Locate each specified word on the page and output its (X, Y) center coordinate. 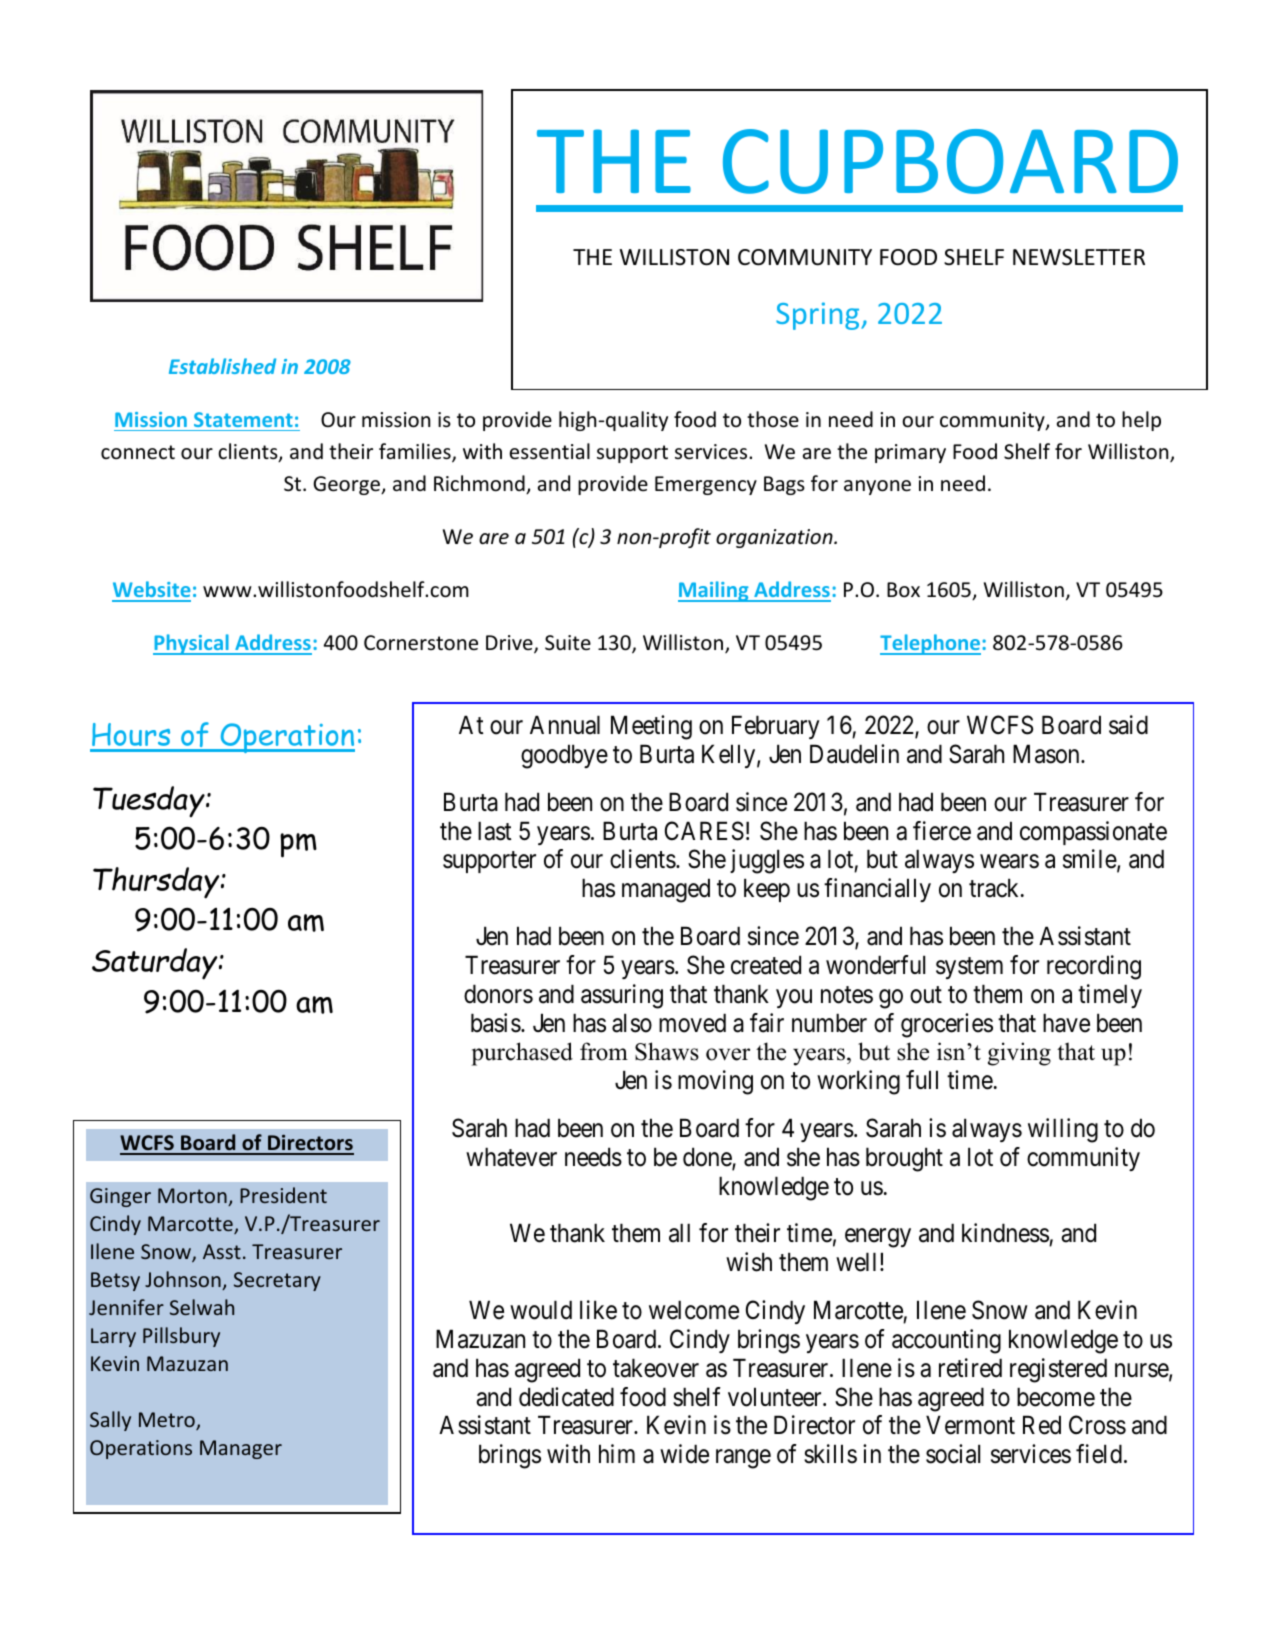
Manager (241, 1449)
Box (903, 589)
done (708, 1158)
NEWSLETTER (1079, 257)
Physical (192, 644)
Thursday (157, 883)
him (617, 1453)
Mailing (714, 591)
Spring (819, 316)
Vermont (970, 1425)
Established (222, 366)
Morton (193, 1197)
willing (1063, 1130)
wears (1009, 862)
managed (666, 890)
